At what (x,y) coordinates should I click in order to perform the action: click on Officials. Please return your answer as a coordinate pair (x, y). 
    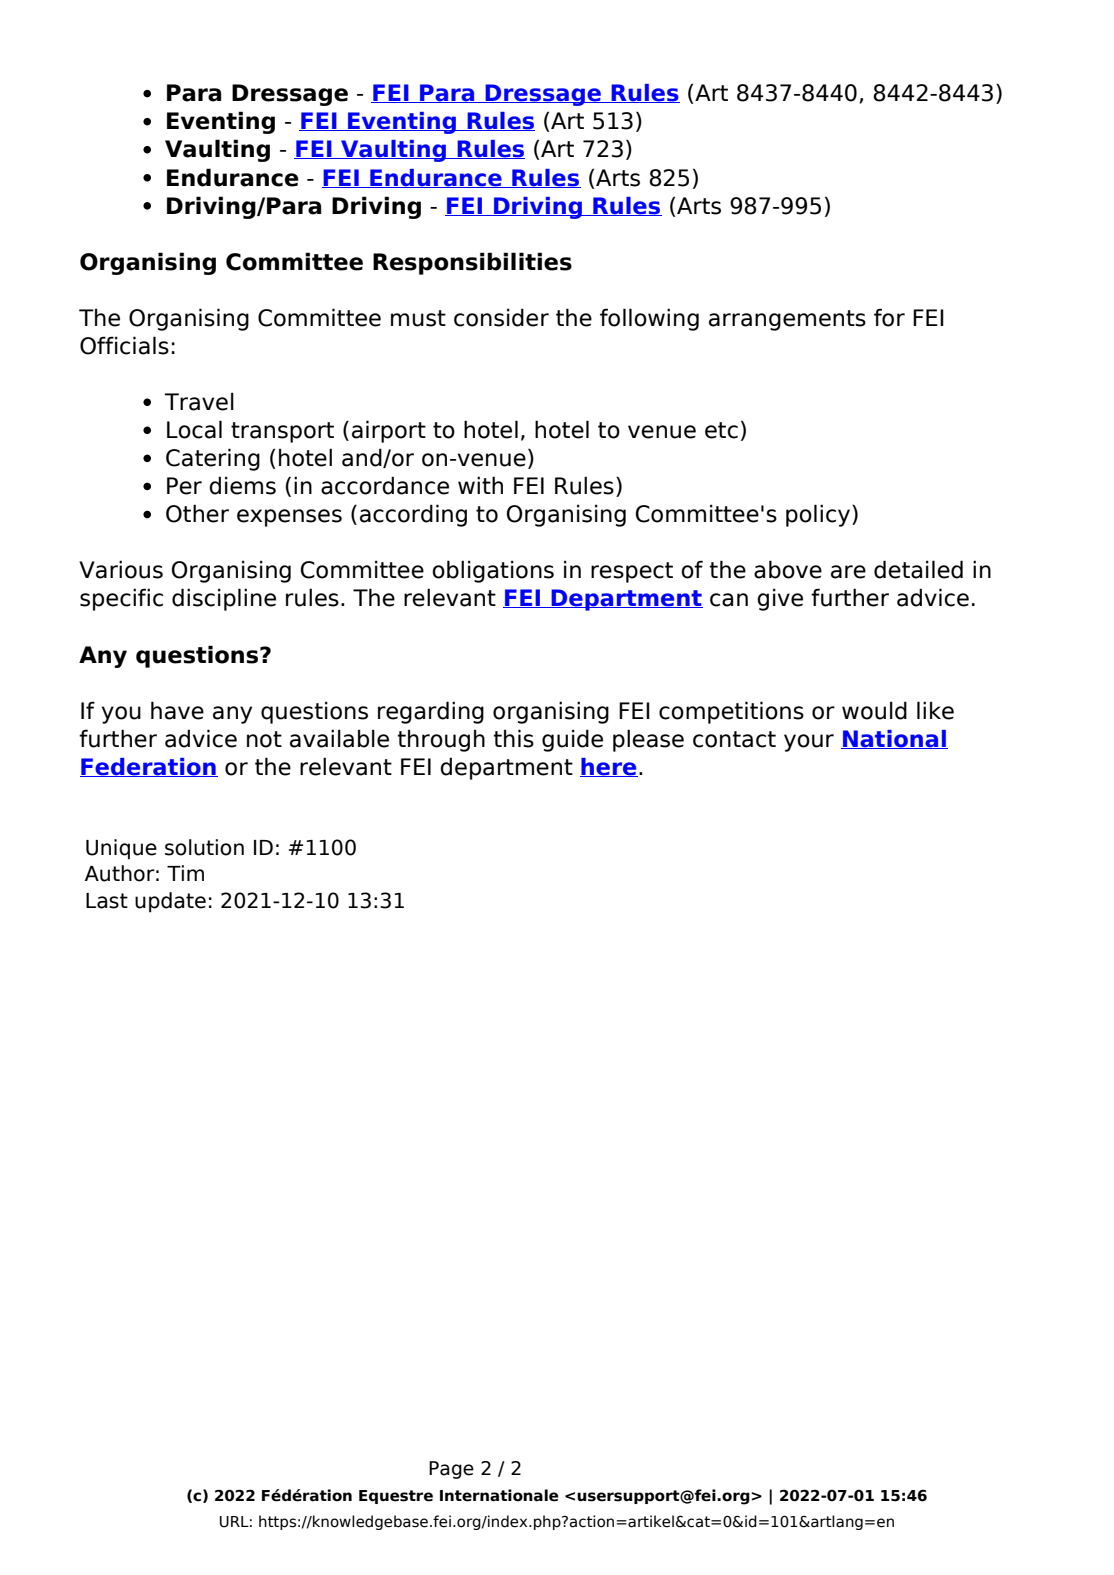
    Looking at the image, I should click on (124, 345).
